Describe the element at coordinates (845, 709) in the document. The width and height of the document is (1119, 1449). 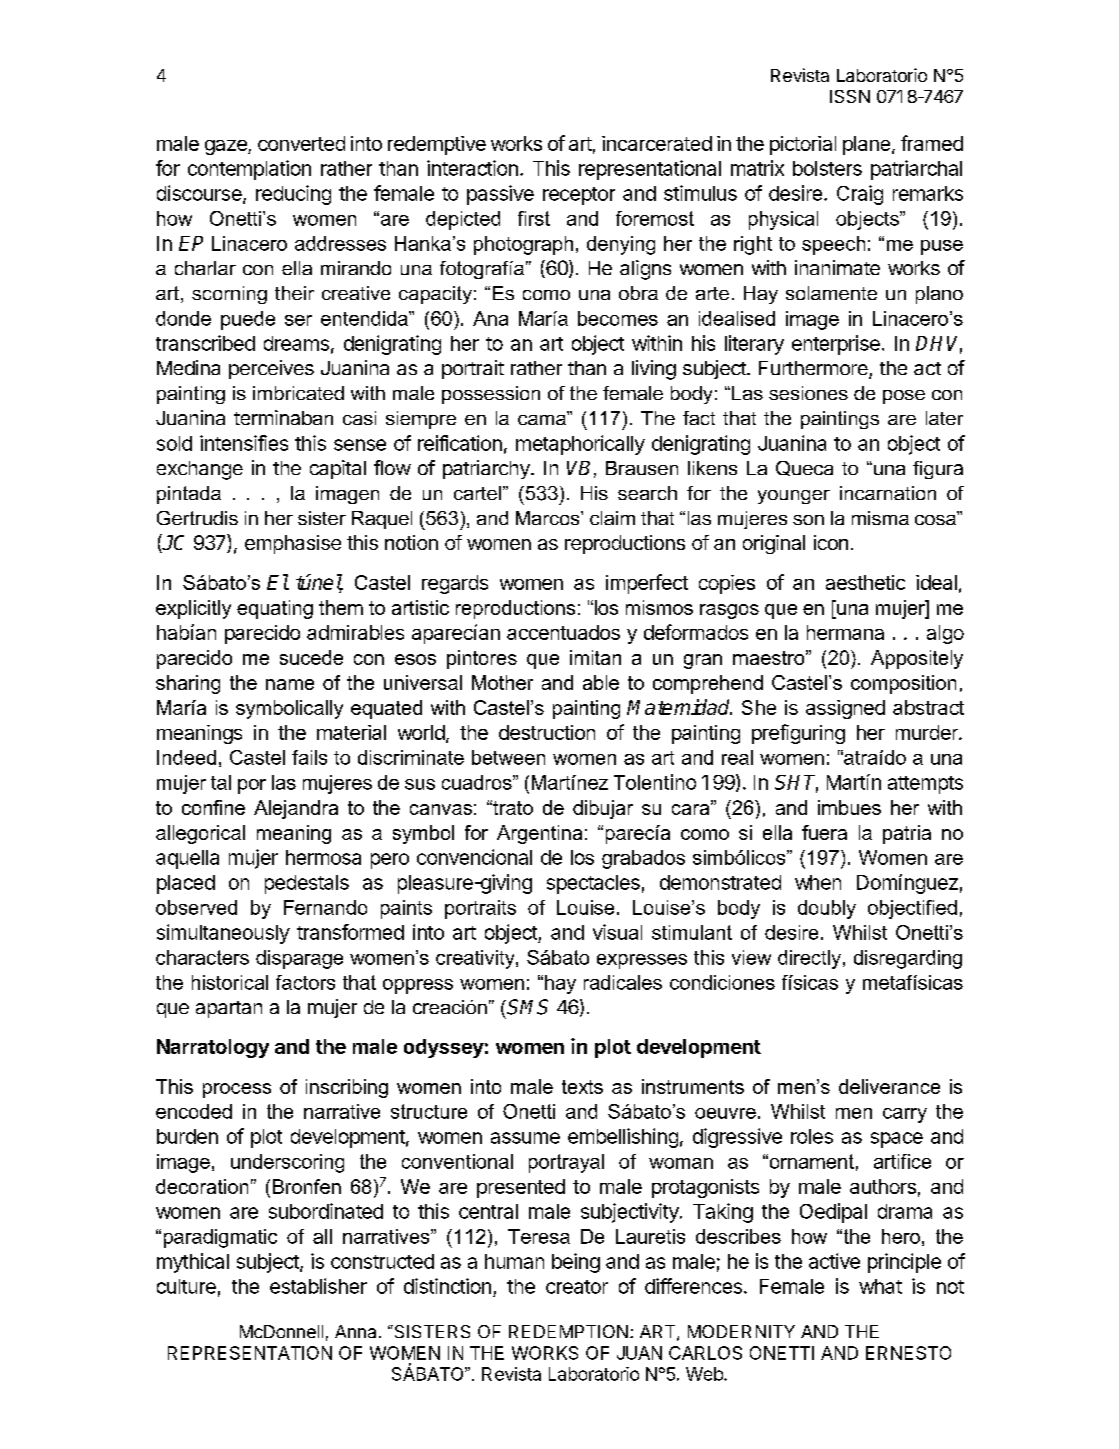
I see `assigned` at that location.
